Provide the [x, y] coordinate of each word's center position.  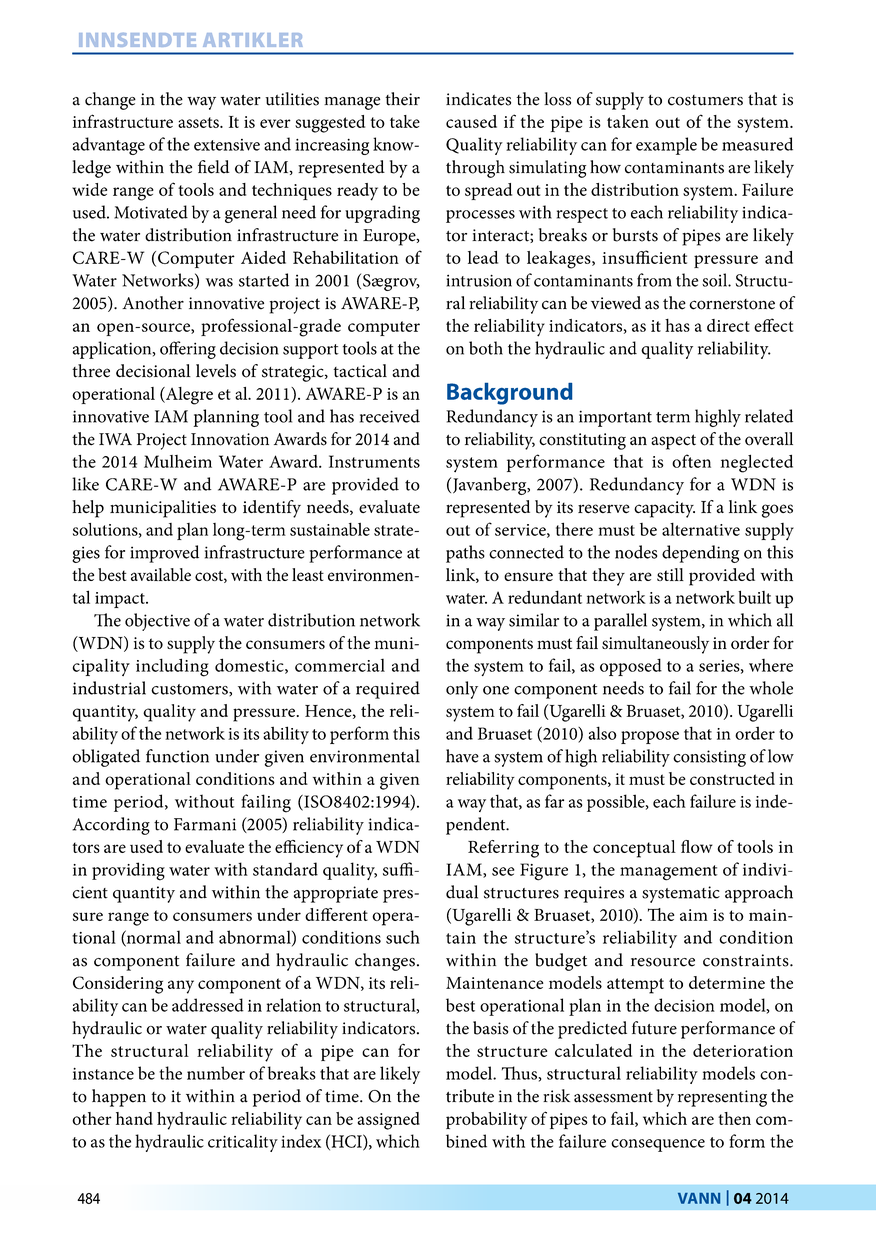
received [390, 416]
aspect [673, 442]
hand [134, 1118]
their [402, 99]
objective [157, 622]
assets [199, 122]
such [403, 937]
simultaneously [655, 645]
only [462, 690]
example [666, 146]
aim [694, 915]
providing [128, 871]
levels [216, 371]
